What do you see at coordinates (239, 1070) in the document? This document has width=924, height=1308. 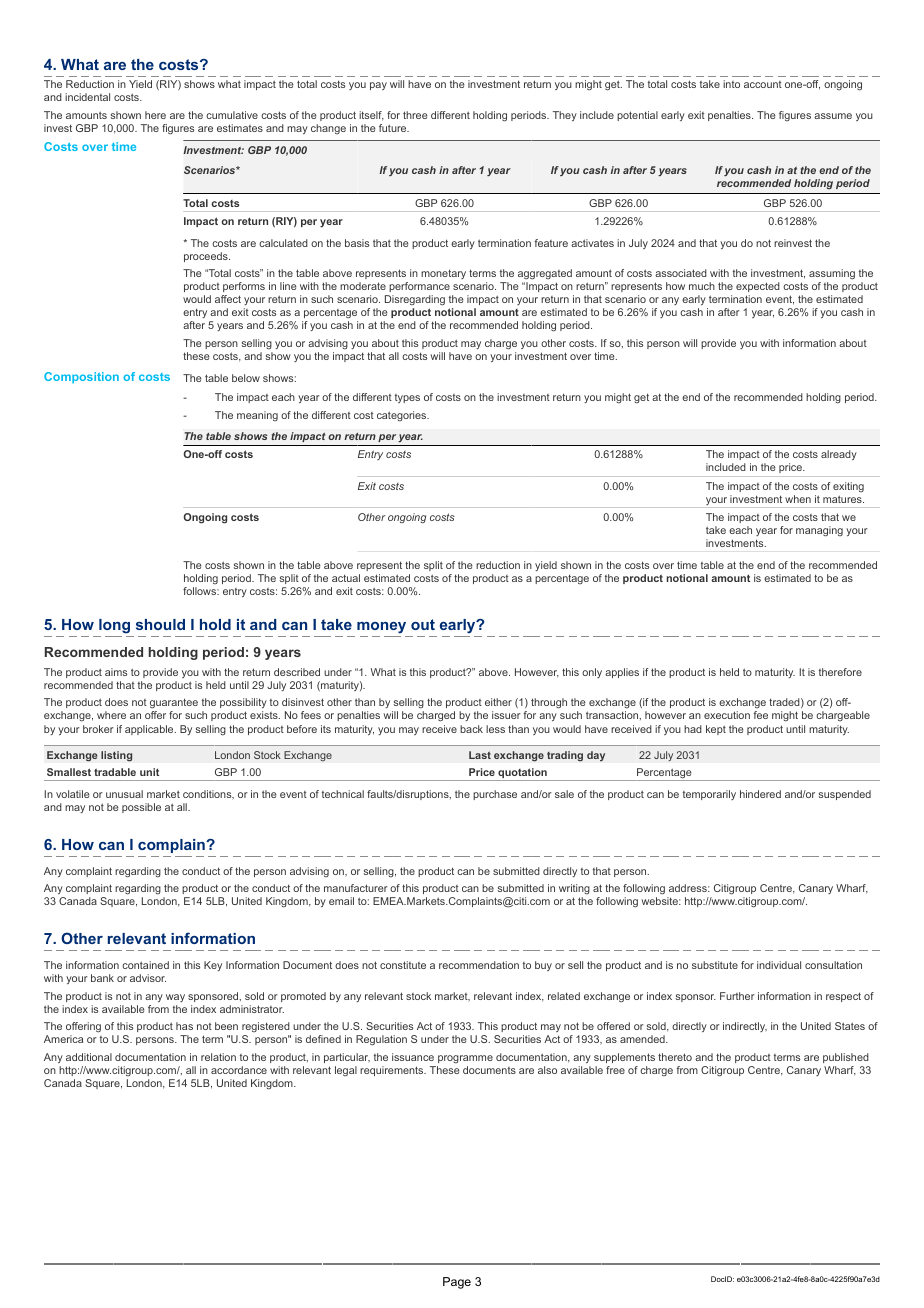 I see `accordance` at bounding box center [239, 1070].
